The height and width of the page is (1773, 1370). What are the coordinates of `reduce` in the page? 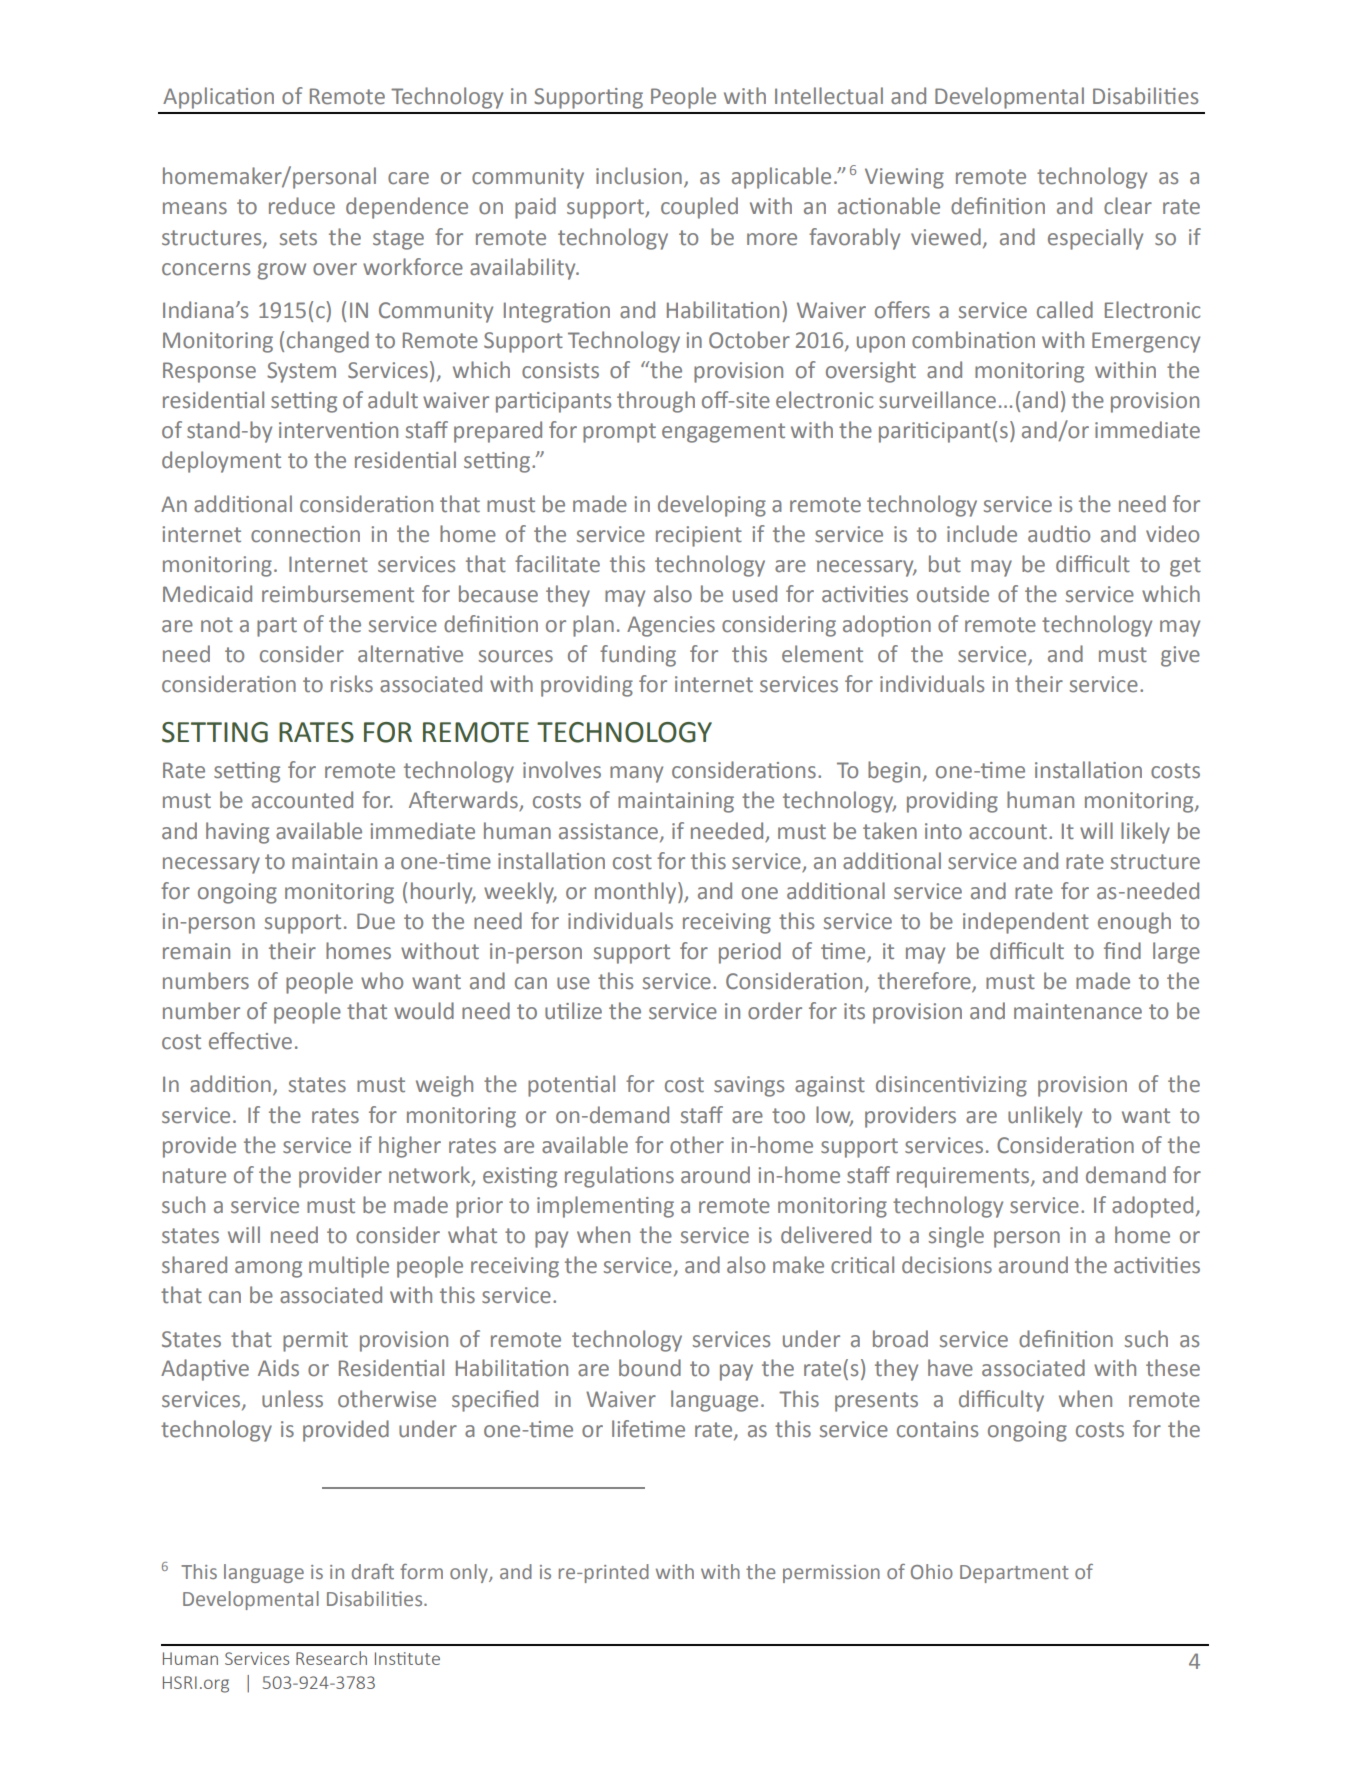 It's located at (302, 206).
